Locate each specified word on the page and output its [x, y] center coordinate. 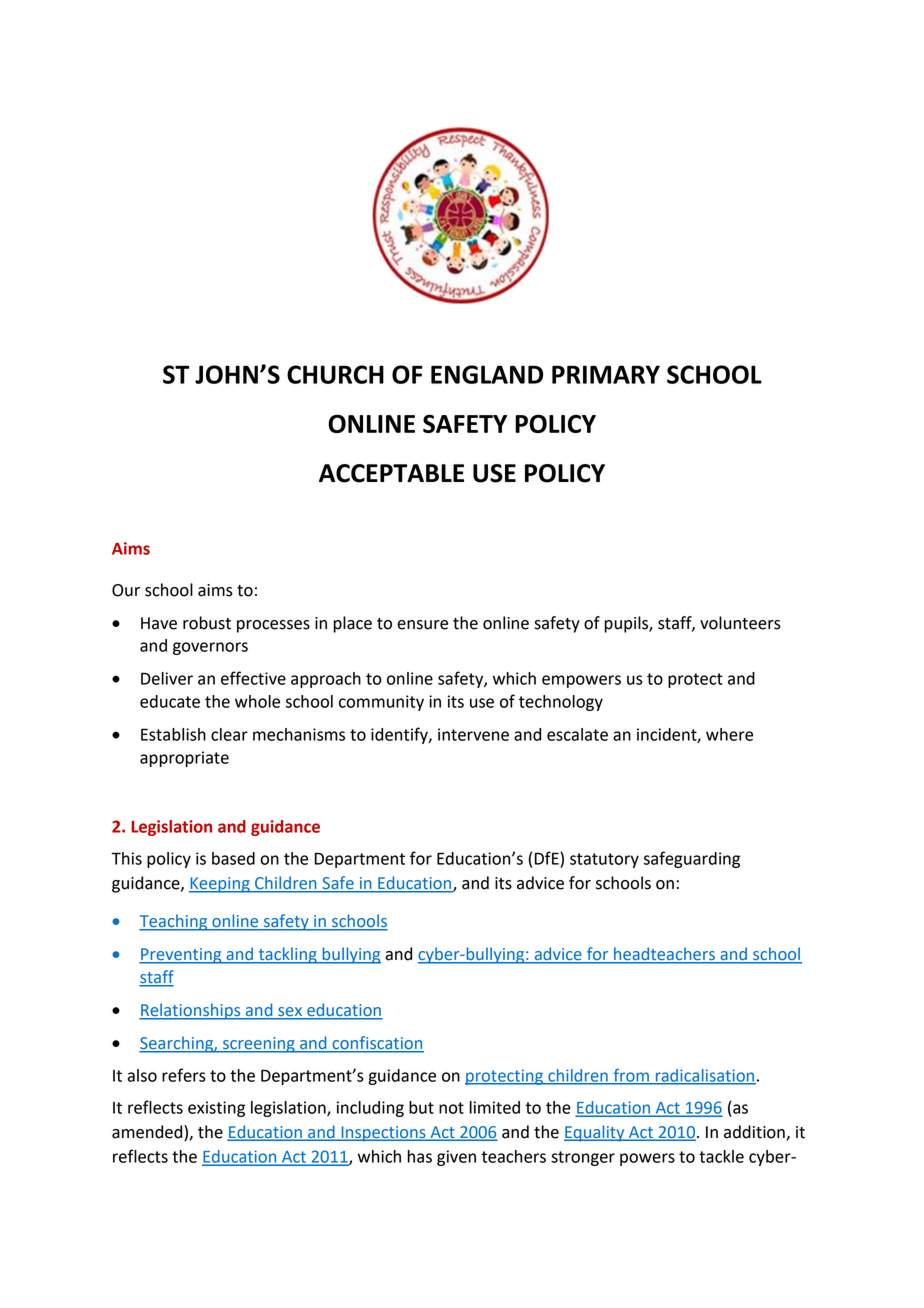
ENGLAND [487, 374]
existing [216, 1109]
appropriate [184, 759]
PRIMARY [606, 374]
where [729, 734]
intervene [473, 734]
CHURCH [335, 374]
